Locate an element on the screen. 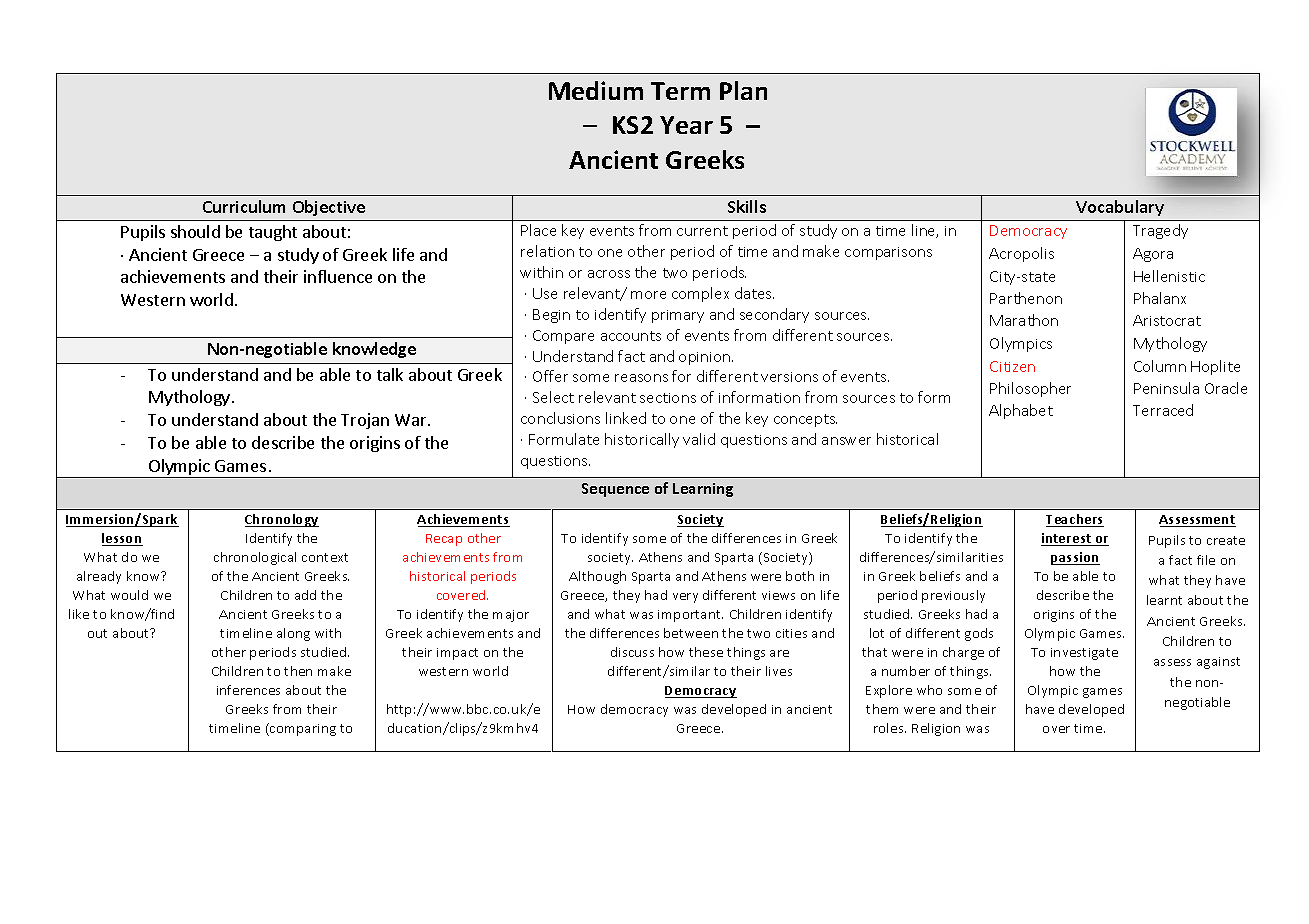  influence is located at coordinates (338, 276).
